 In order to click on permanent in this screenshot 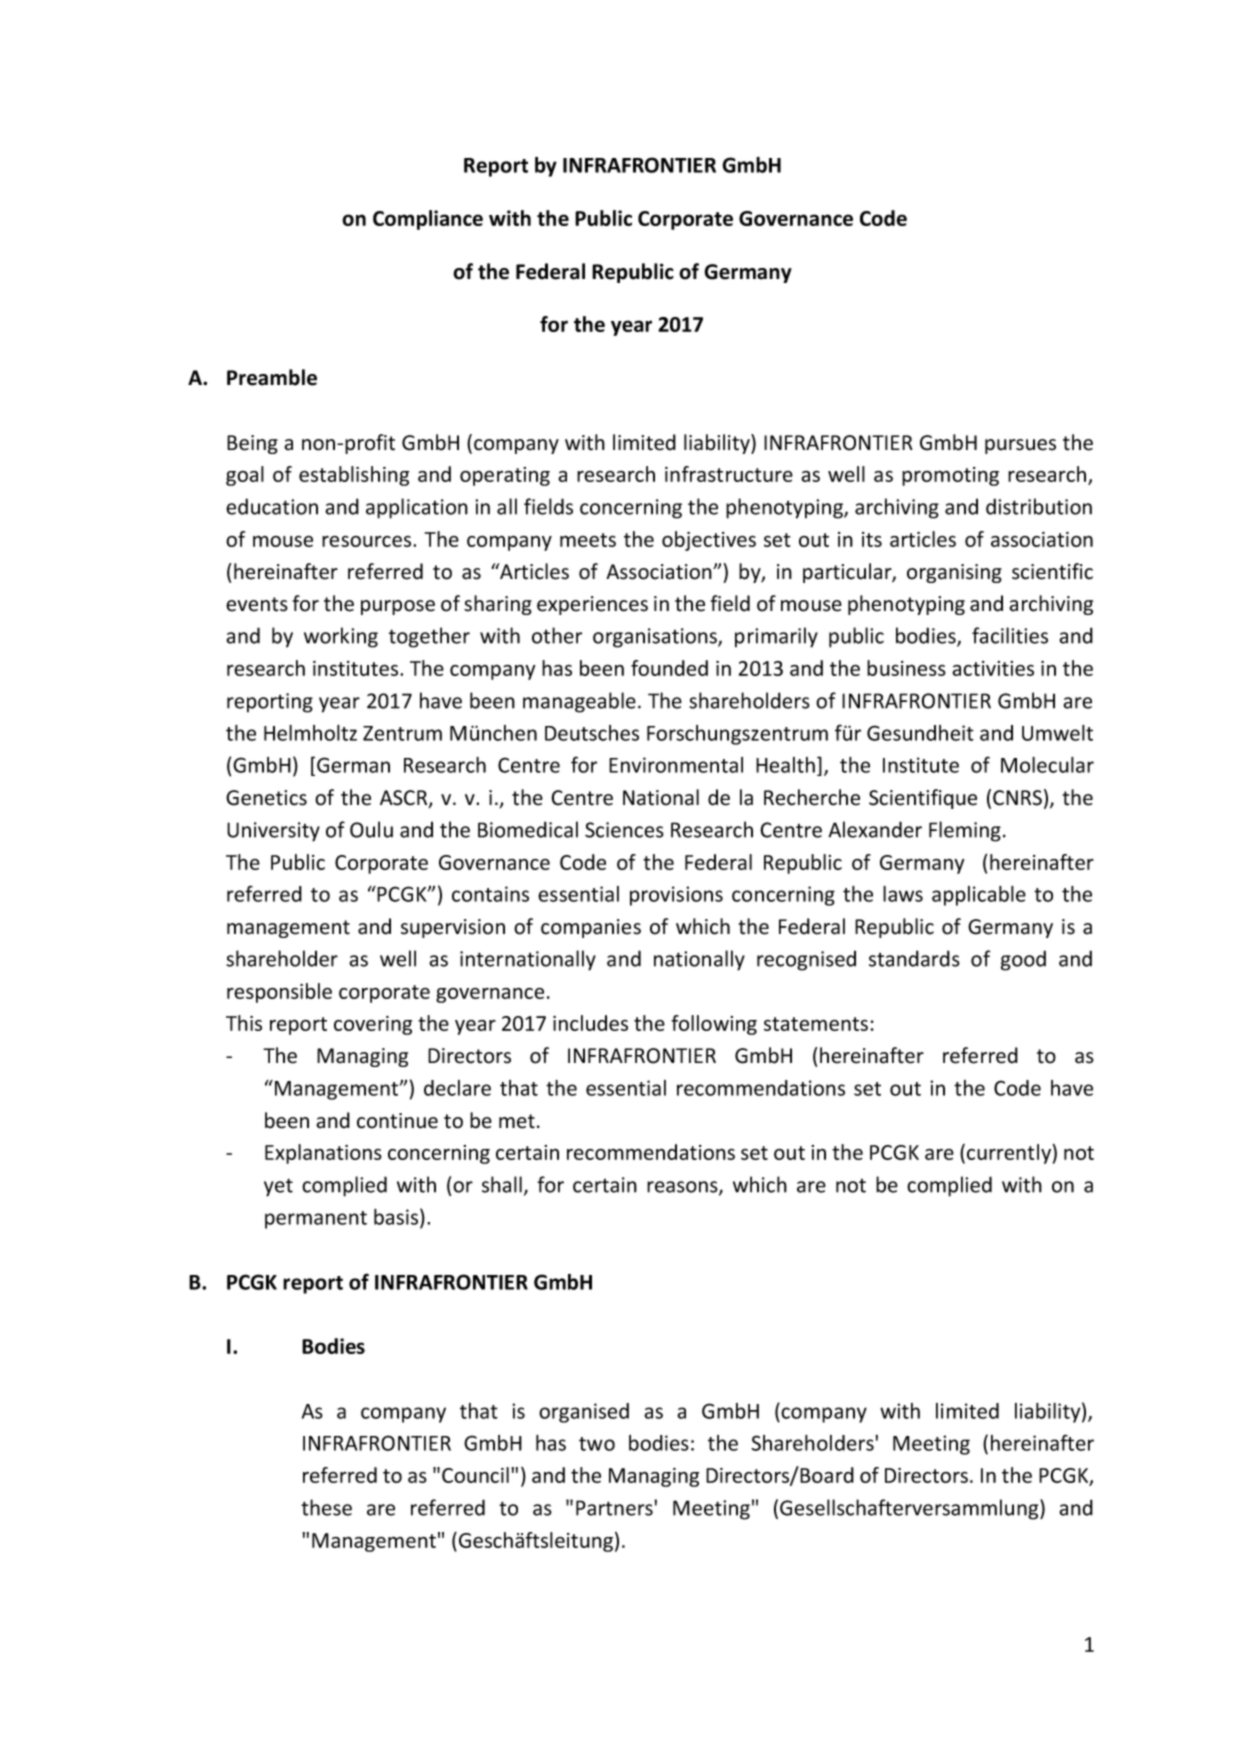, I will do `click(316, 1220)`.
